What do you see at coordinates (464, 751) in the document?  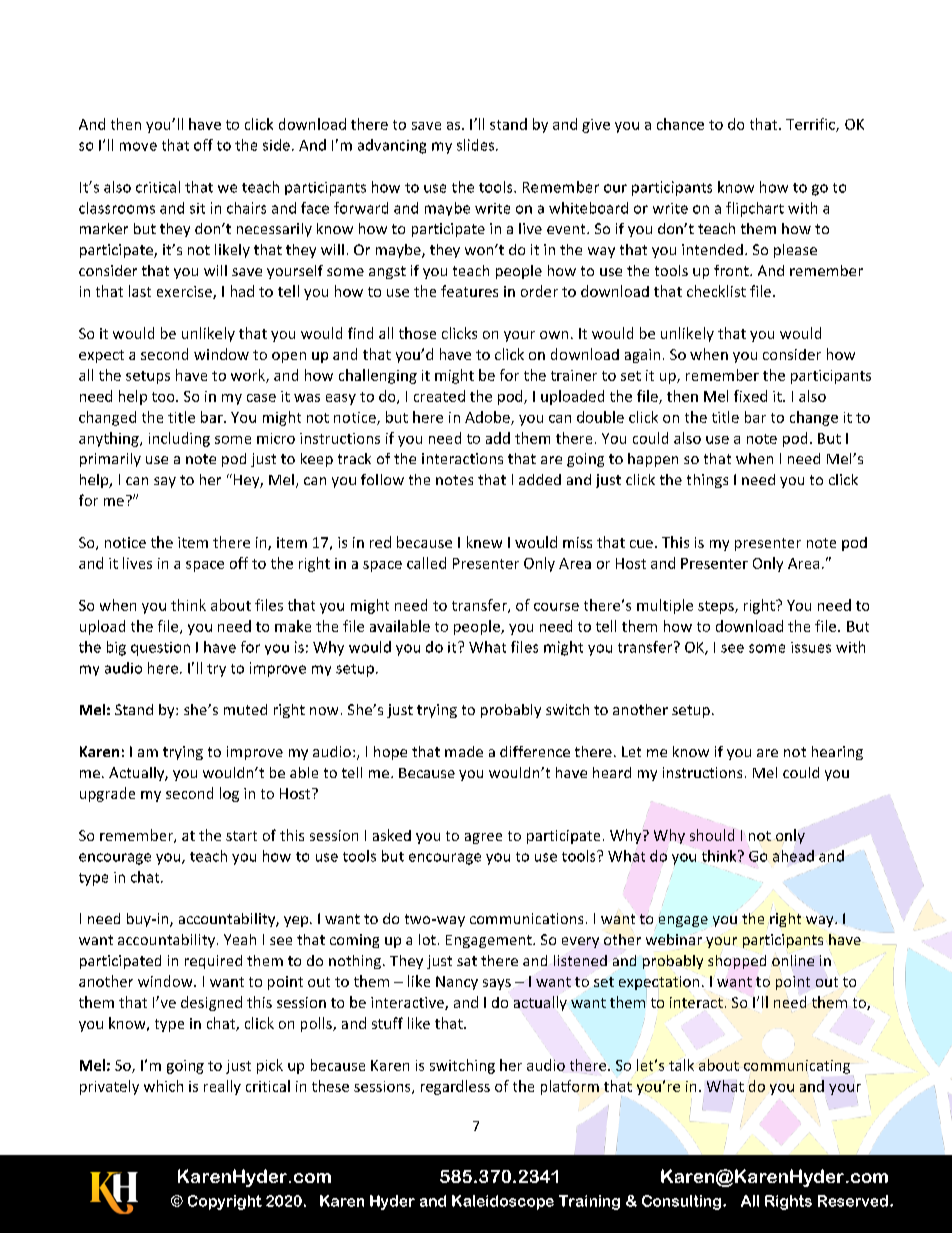 I see `made` at bounding box center [464, 751].
